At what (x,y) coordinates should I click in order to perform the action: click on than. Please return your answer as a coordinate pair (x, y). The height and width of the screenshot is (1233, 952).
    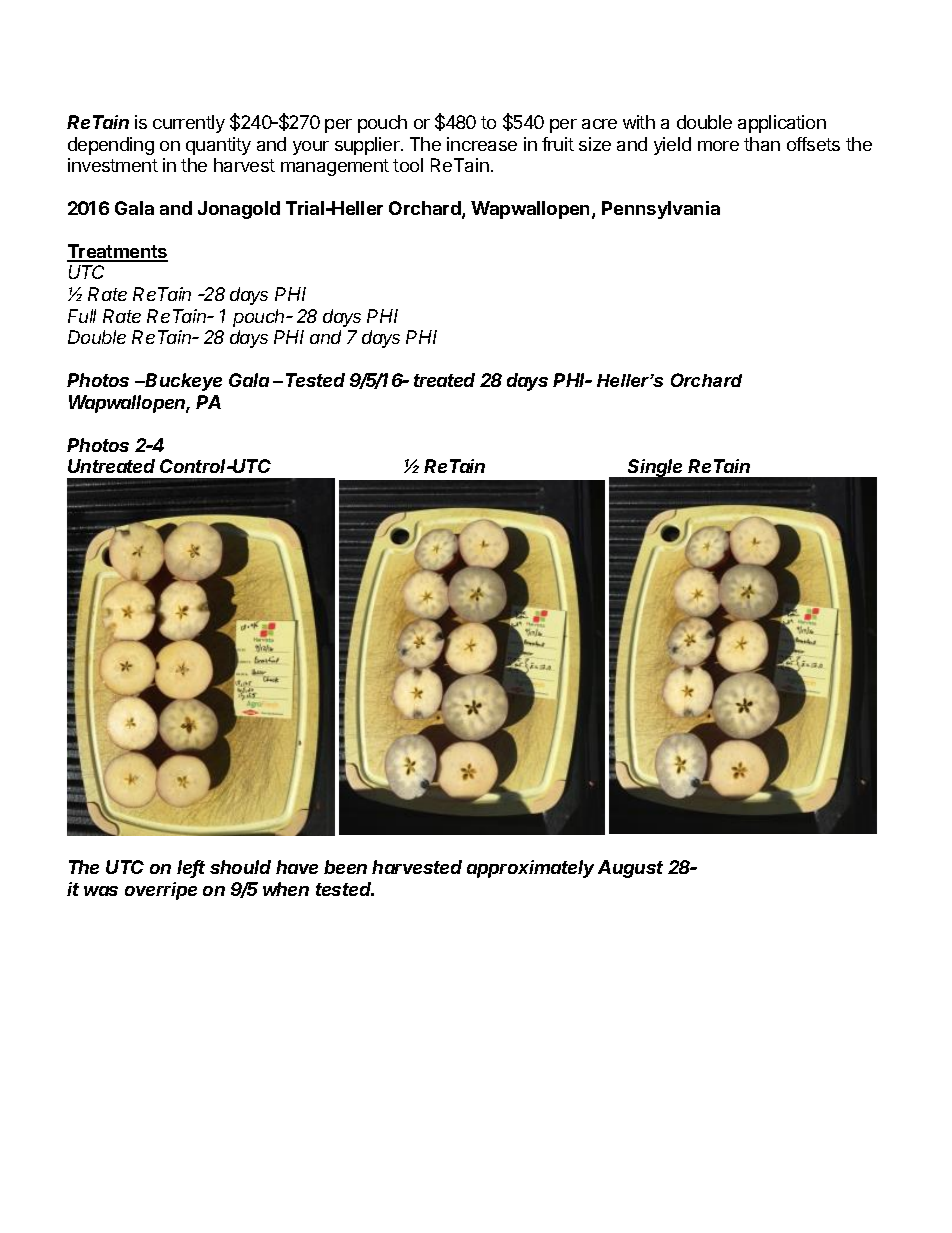
    Looking at the image, I should click on (762, 144).
